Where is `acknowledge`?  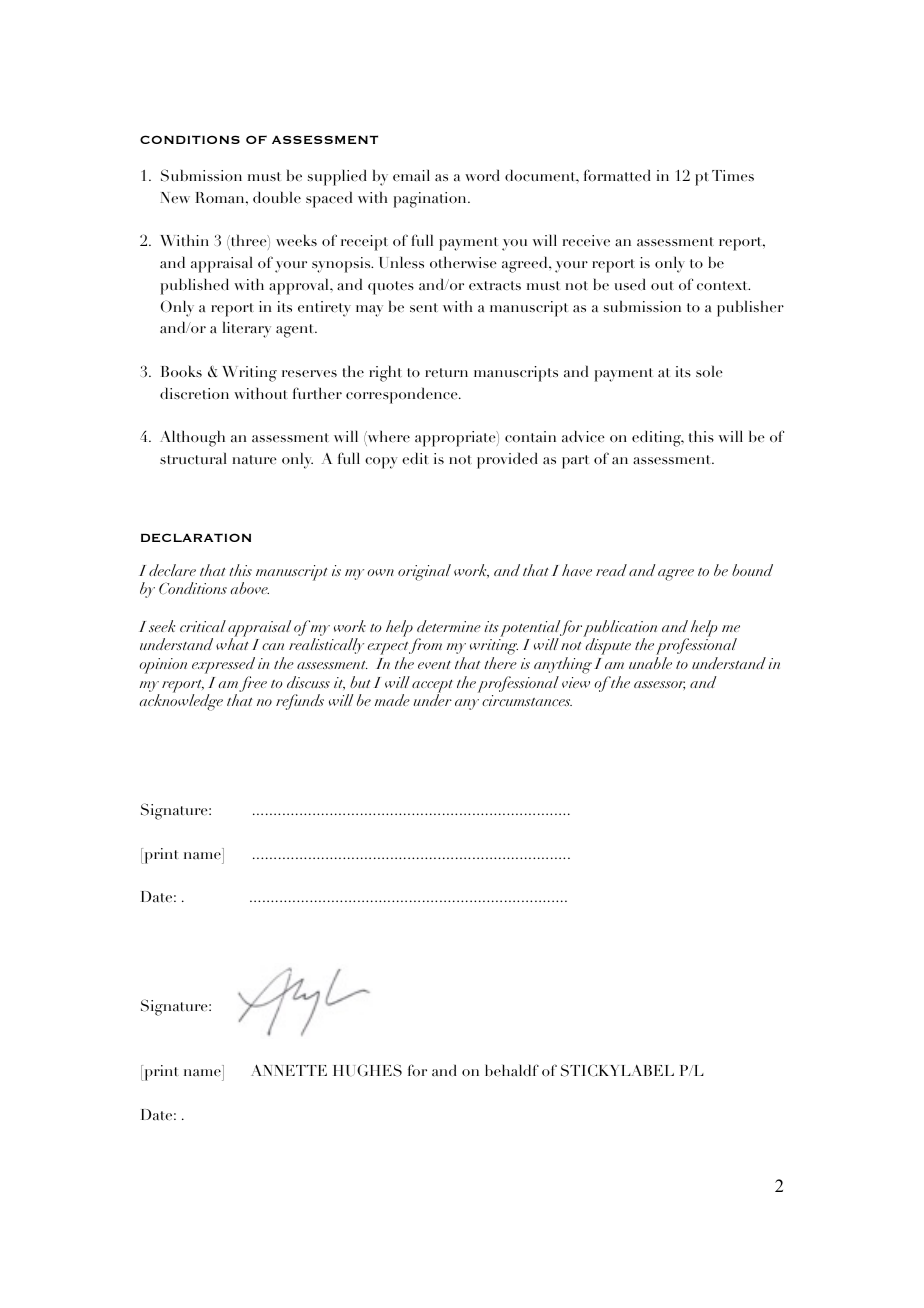
acknowledge is located at coordinates (181, 702).
